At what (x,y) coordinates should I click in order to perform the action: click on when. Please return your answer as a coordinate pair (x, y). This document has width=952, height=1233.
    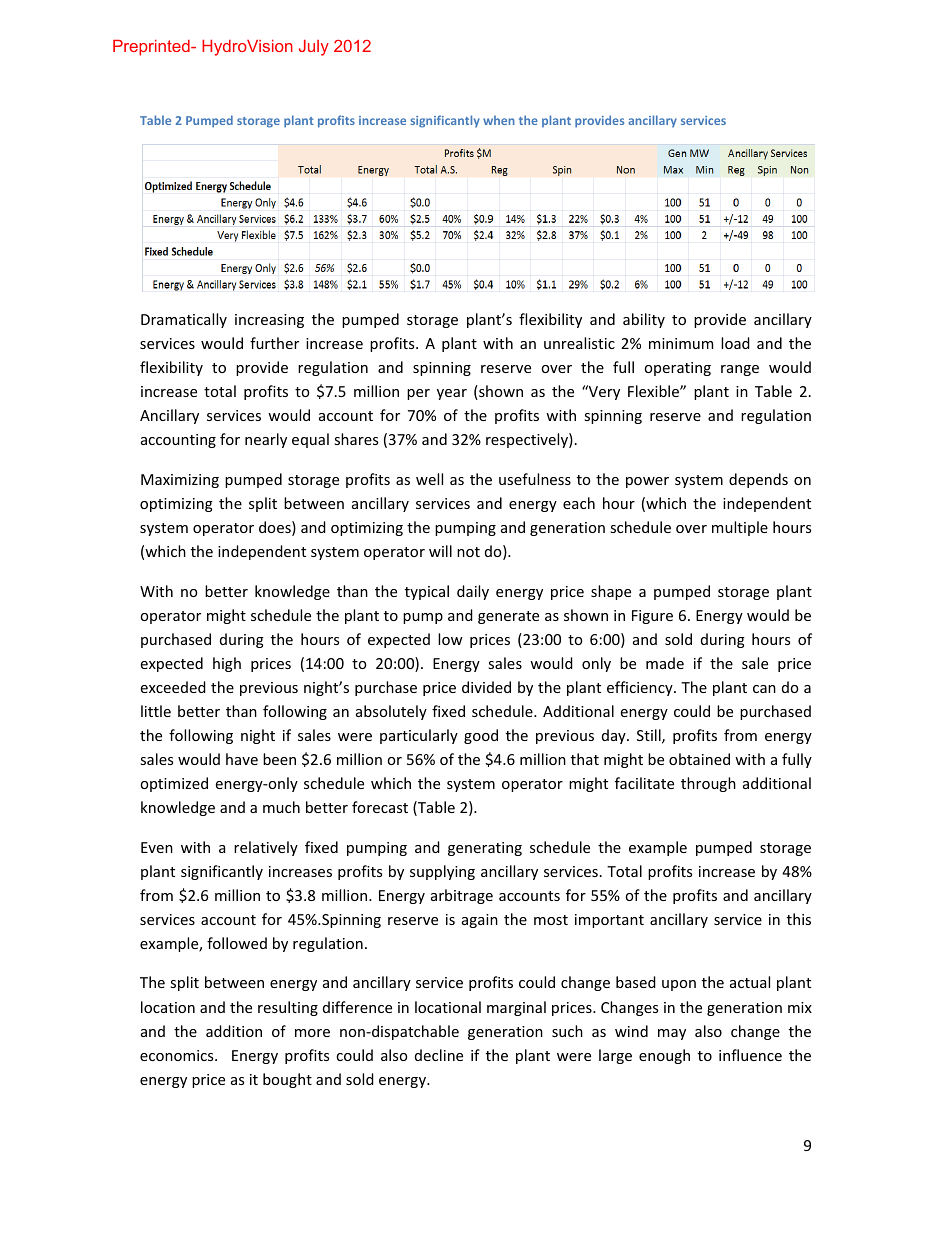
    Looking at the image, I should click on (499, 120).
